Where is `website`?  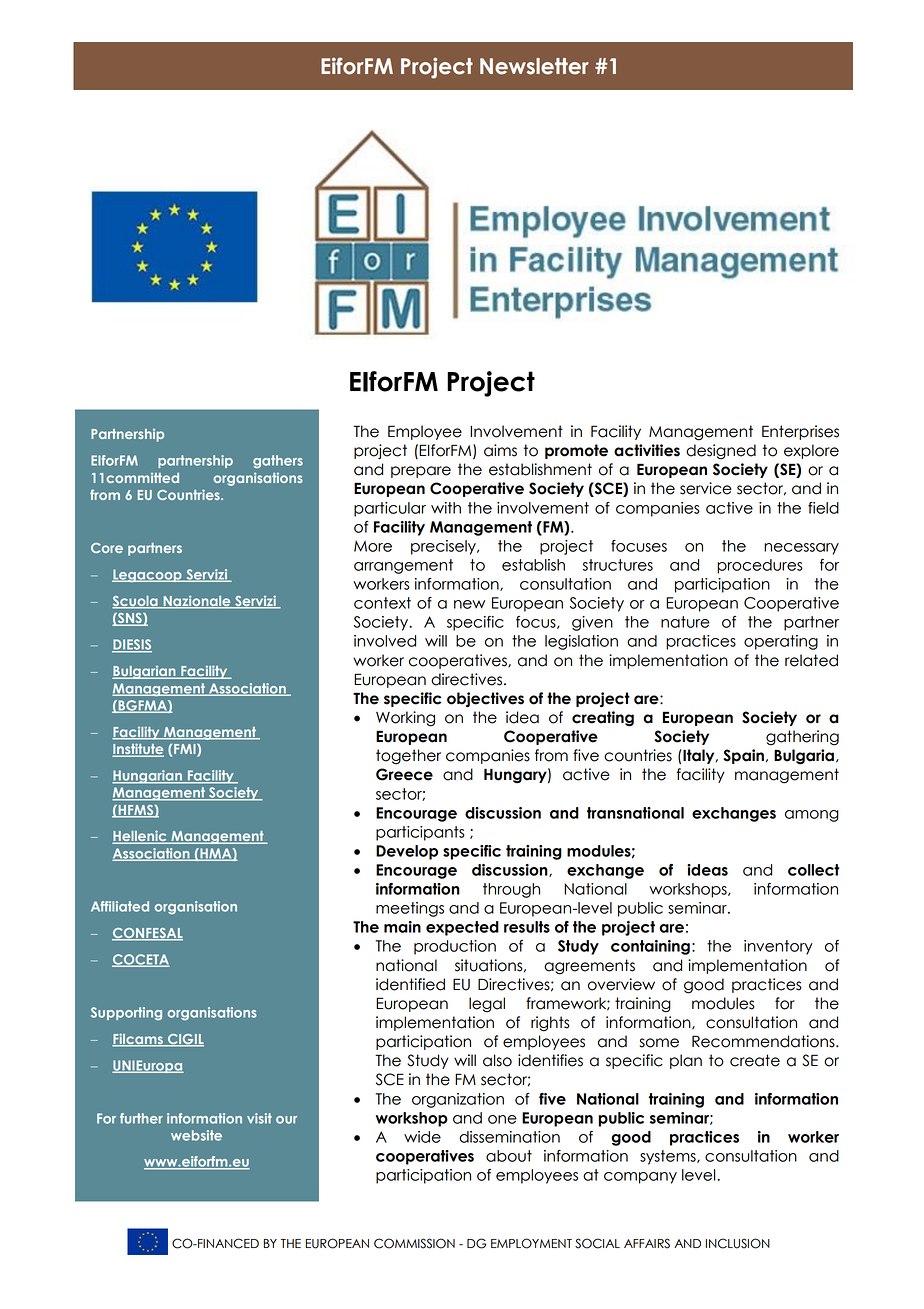
website is located at coordinates (196, 1135).
